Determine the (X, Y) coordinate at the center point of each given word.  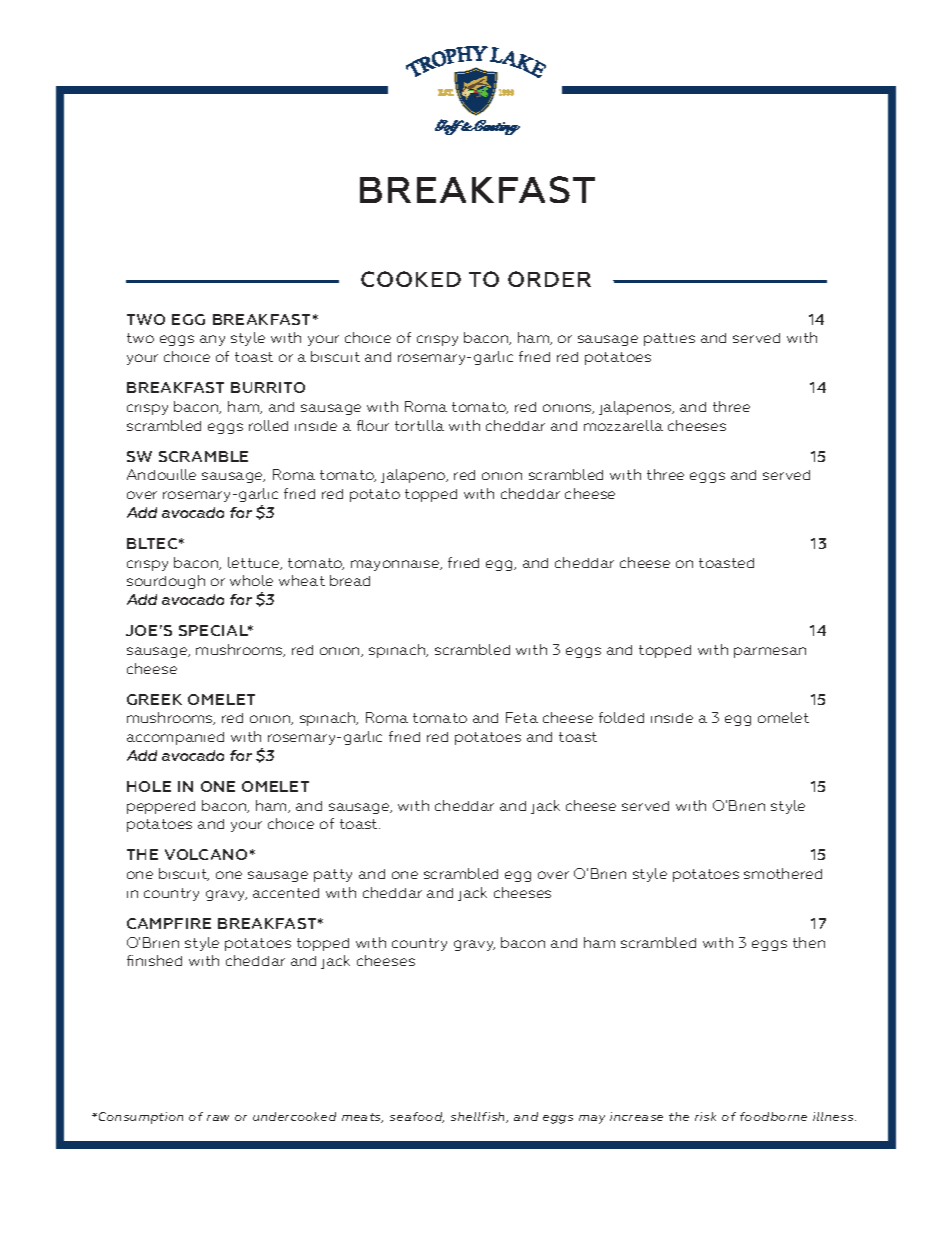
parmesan (770, 652)
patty (333, 875)
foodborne (773, 1116)
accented (286, 893)
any (212, 340)
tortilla (419, 425)
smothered (783, 873)
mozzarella (623, 425)
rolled (268, 425)
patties (669, 339)
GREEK (154, 699)
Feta (522, 717)
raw (218, 1118)
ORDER (549, 279)
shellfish (479, 1117)
